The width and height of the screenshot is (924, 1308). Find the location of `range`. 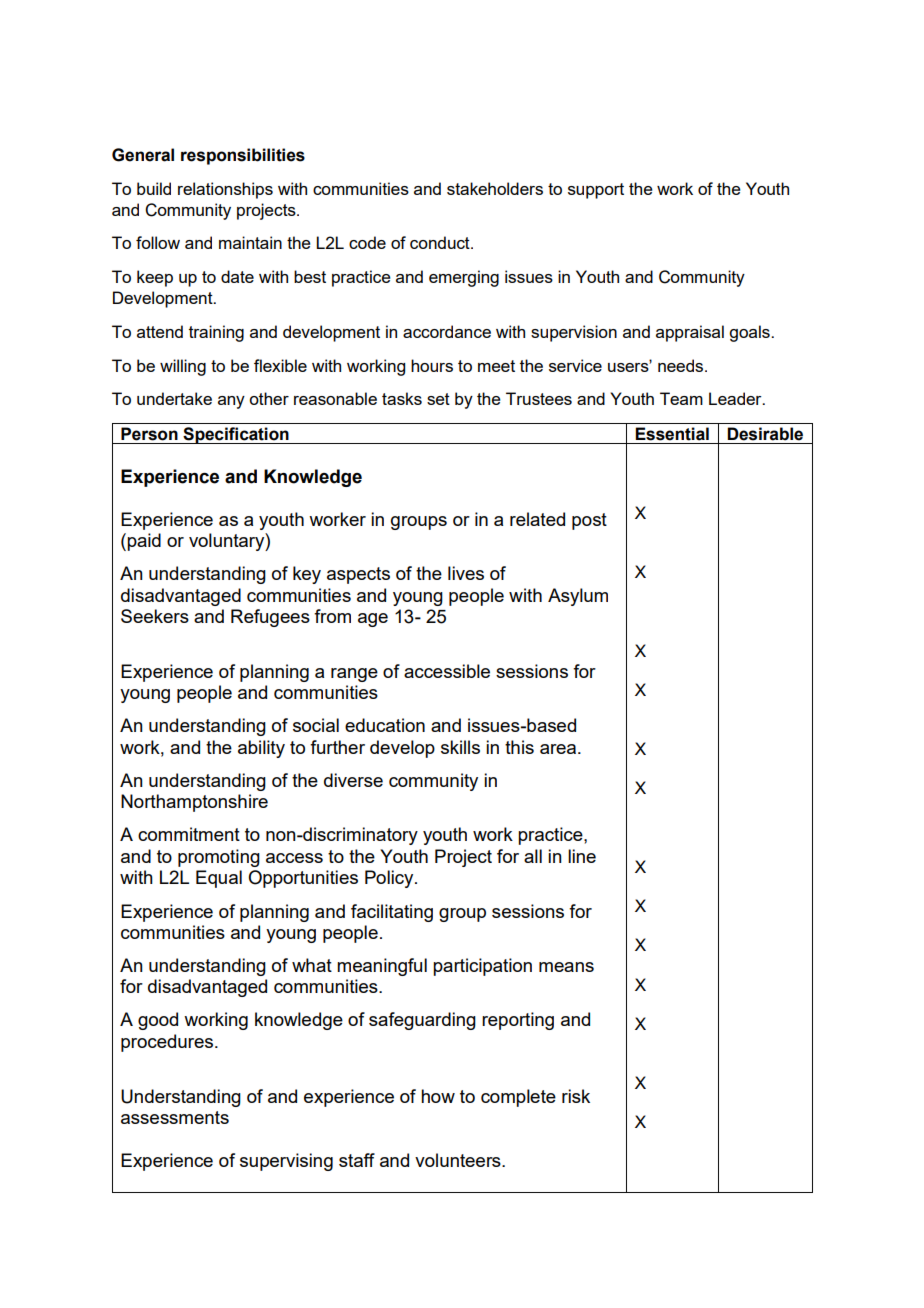

range is located at coordinates (354, 675).
